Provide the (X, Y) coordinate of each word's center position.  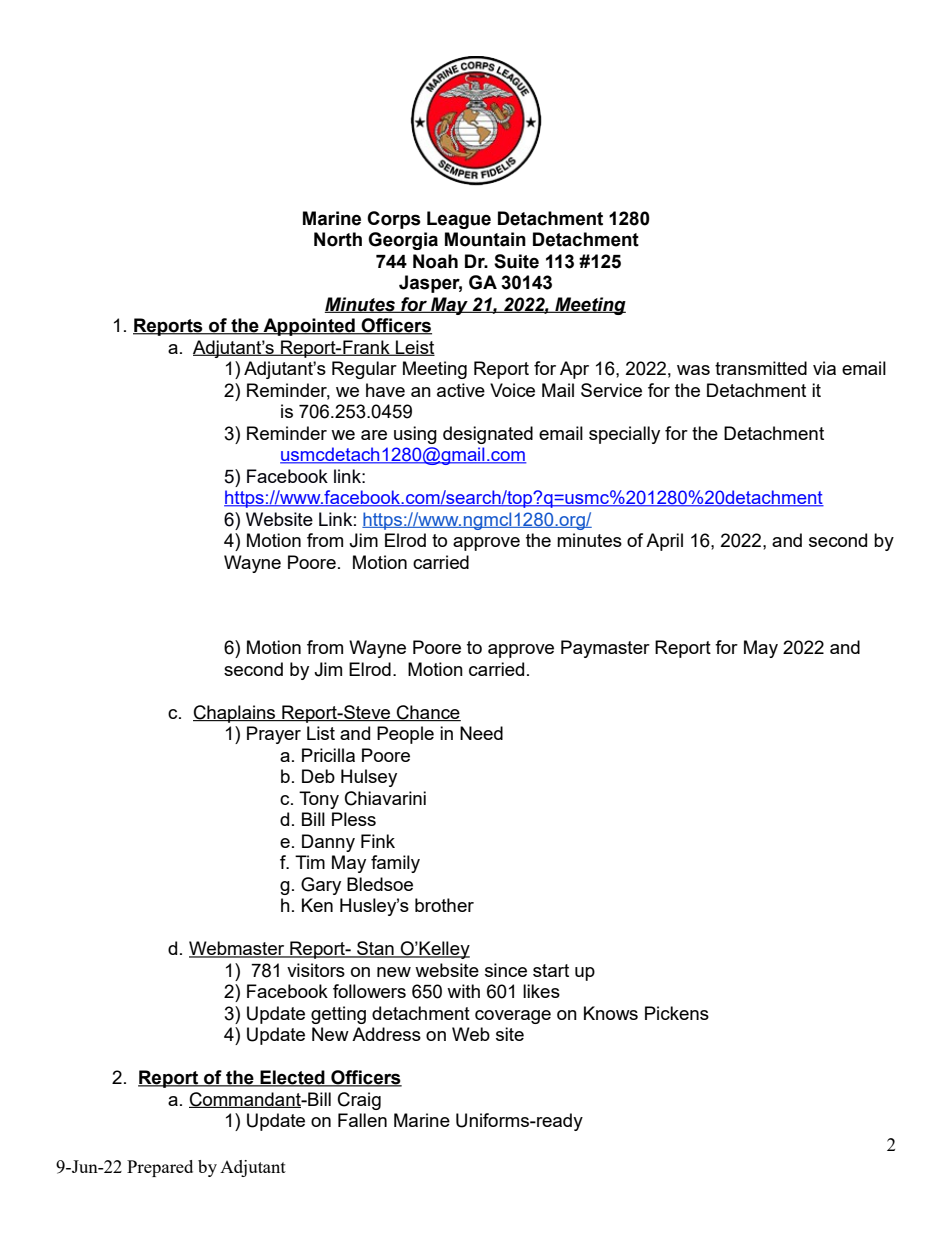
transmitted (761, 368)
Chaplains (235, 714)
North (338, 239)
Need (481, 733)
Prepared (160, 1168)
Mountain (485, 239)
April (664, 542)
